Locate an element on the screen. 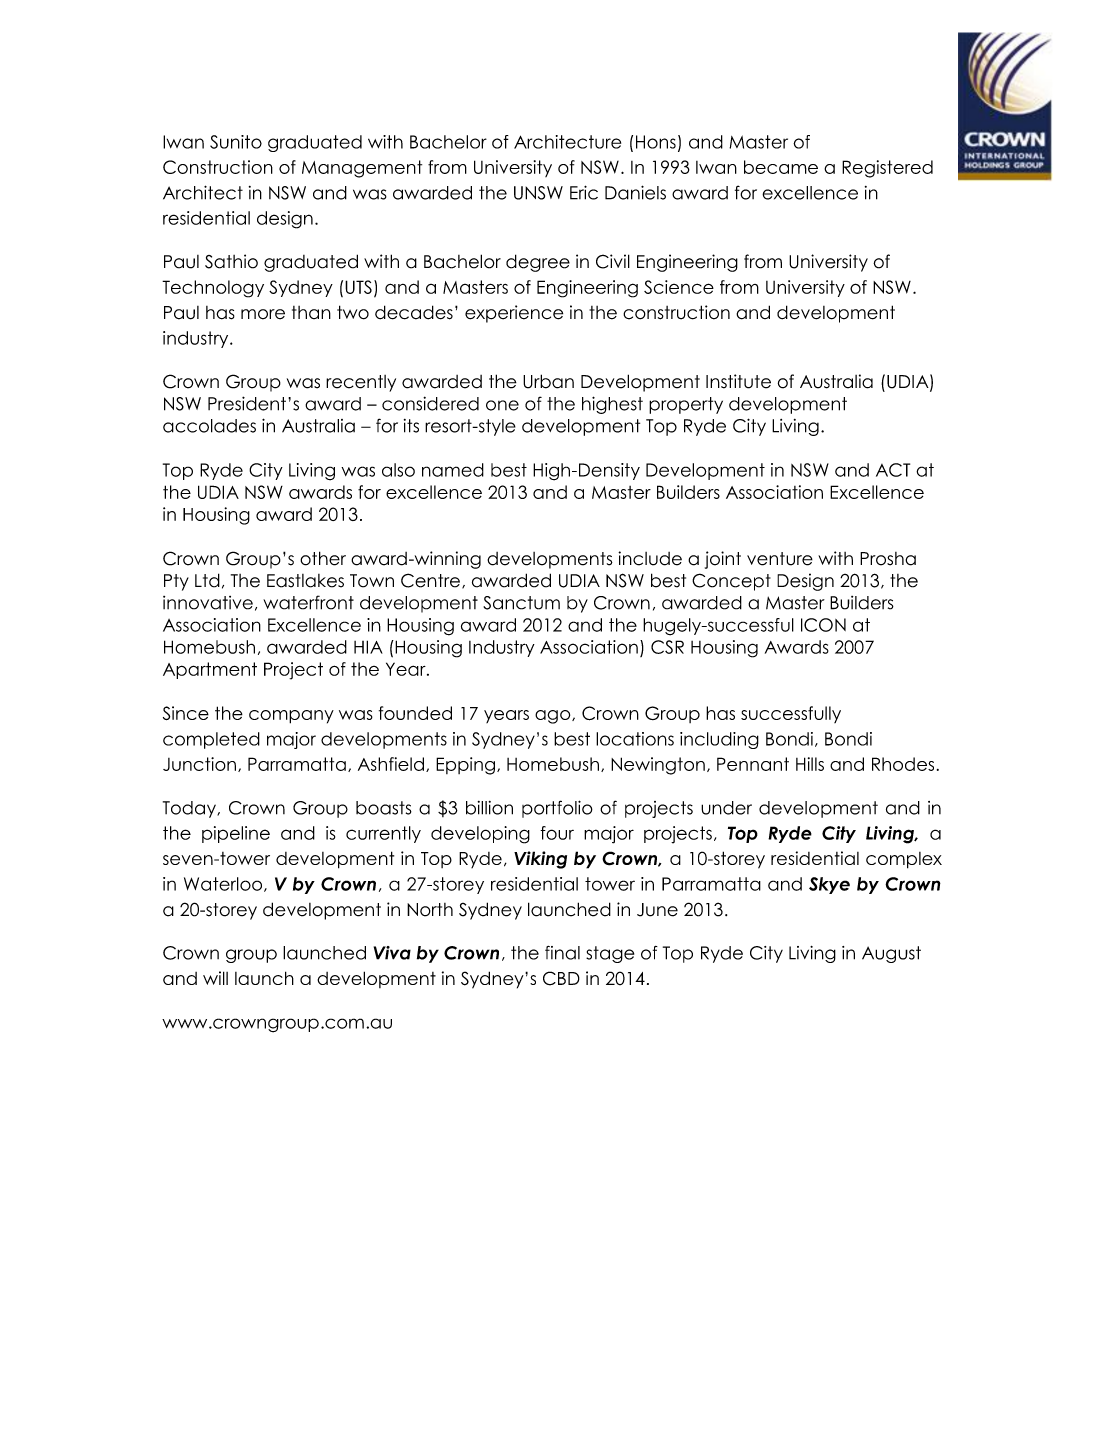 The height and width of the screenshot is (1429, 1104). final is located at coordinates (562, 953).
